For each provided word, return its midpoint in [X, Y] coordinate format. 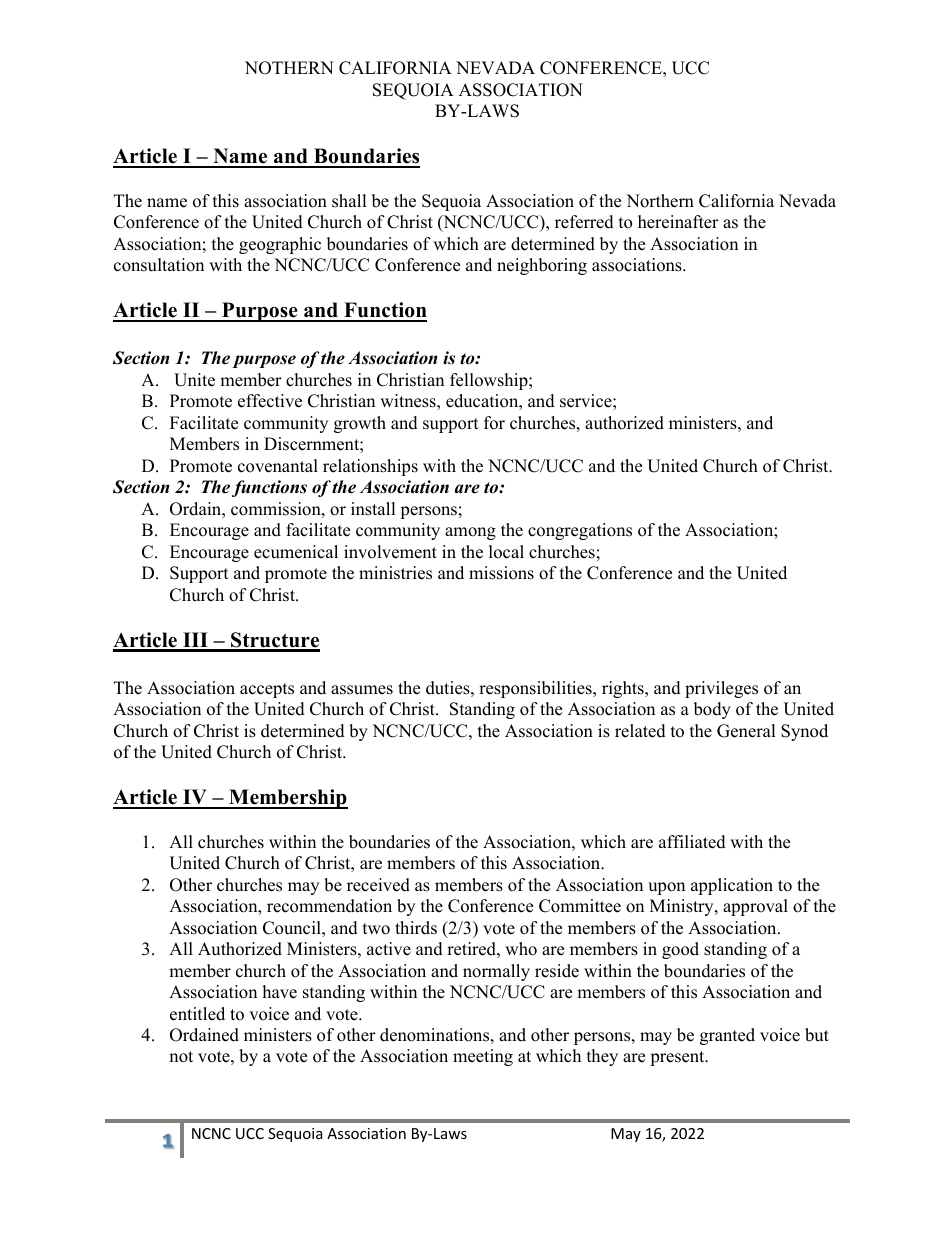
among [470, 533]
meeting [483, 1057]
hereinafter [678, 222]
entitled [197, 1014]
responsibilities [536, 689]
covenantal [278, 466]
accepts [267, 690]
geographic [280, 245]
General [746, 731]
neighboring [542, 266]
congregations [580, 531]
